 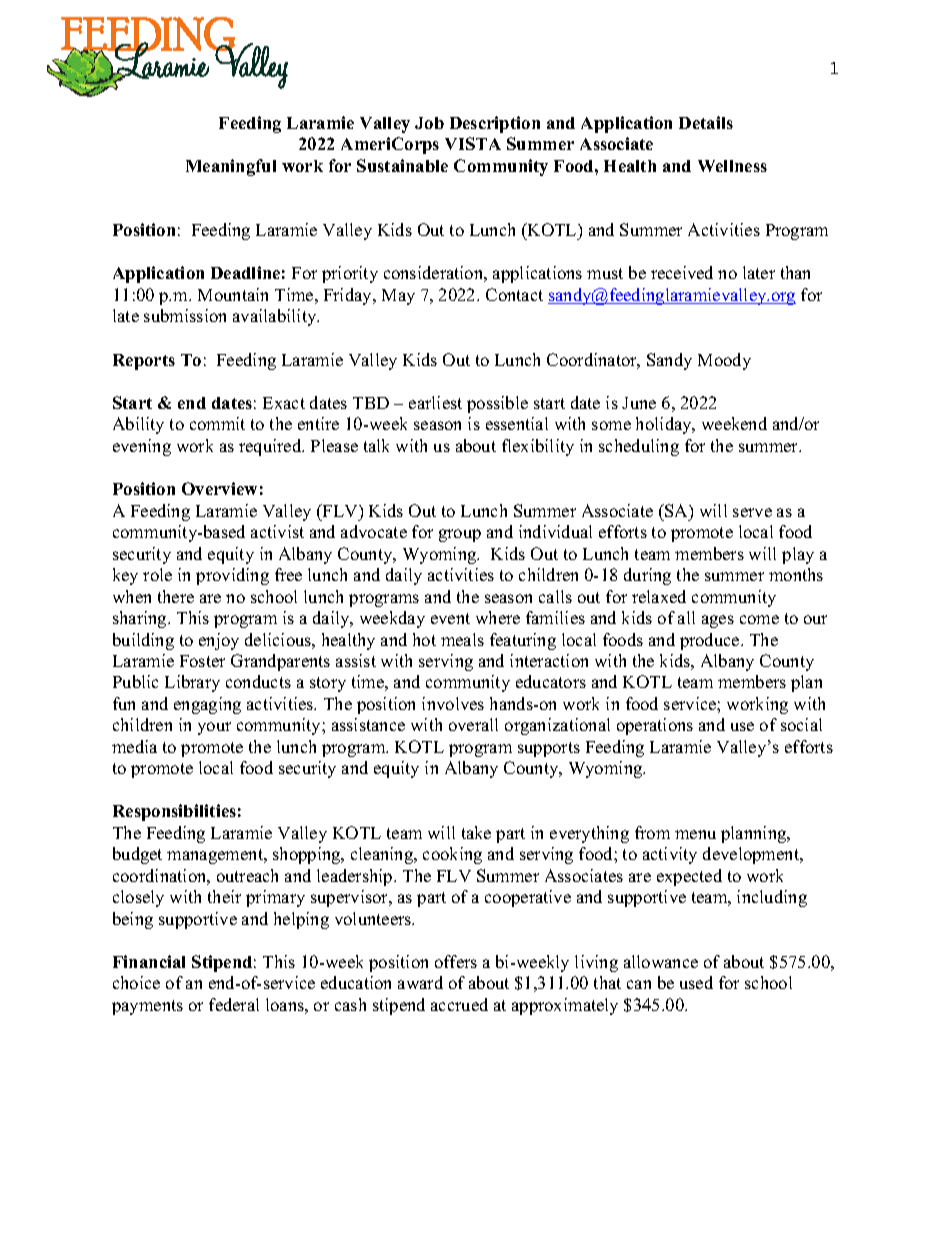 I want to click on overall, so click(x=473, y=724).
